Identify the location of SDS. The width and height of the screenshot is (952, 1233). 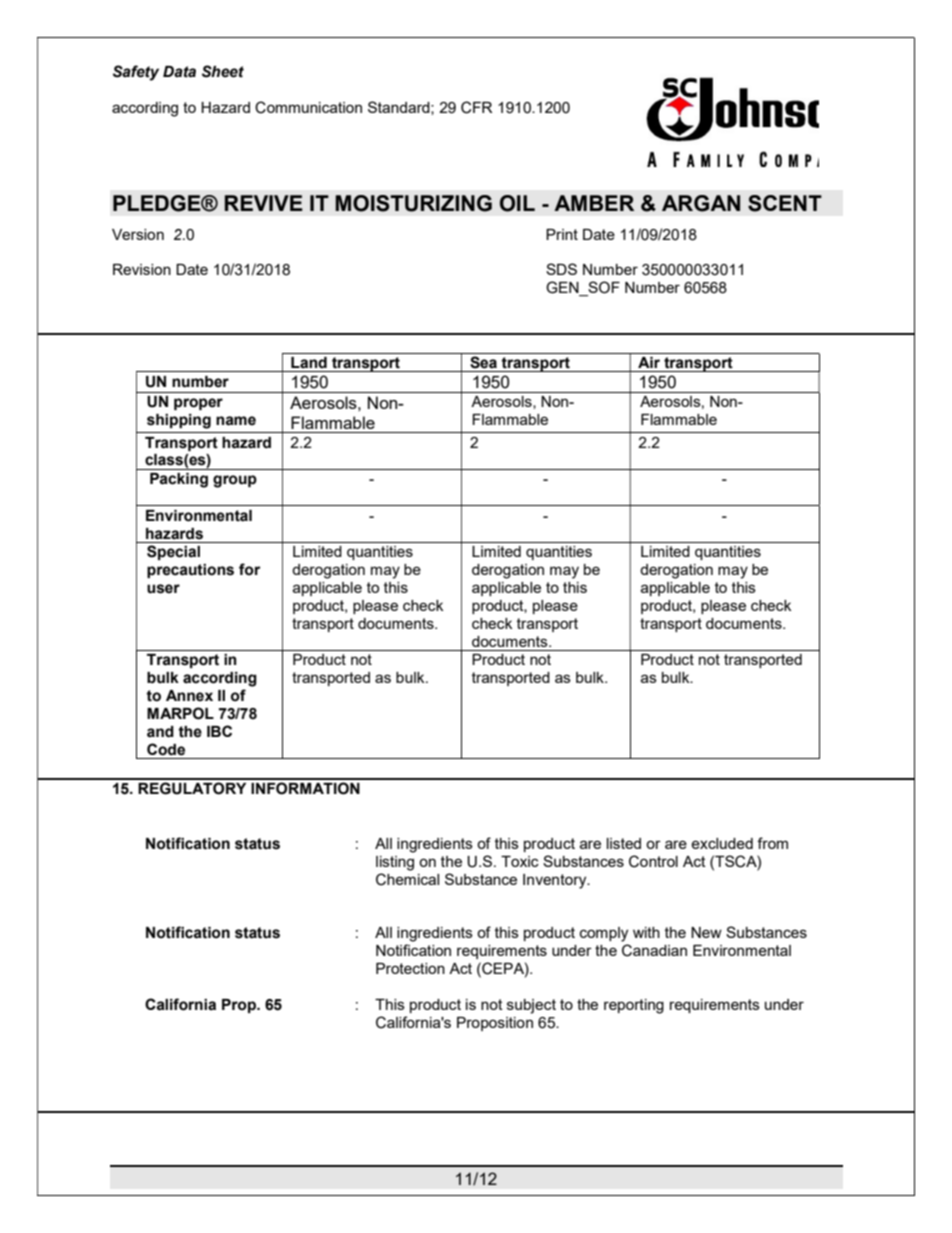
(561, 269).
